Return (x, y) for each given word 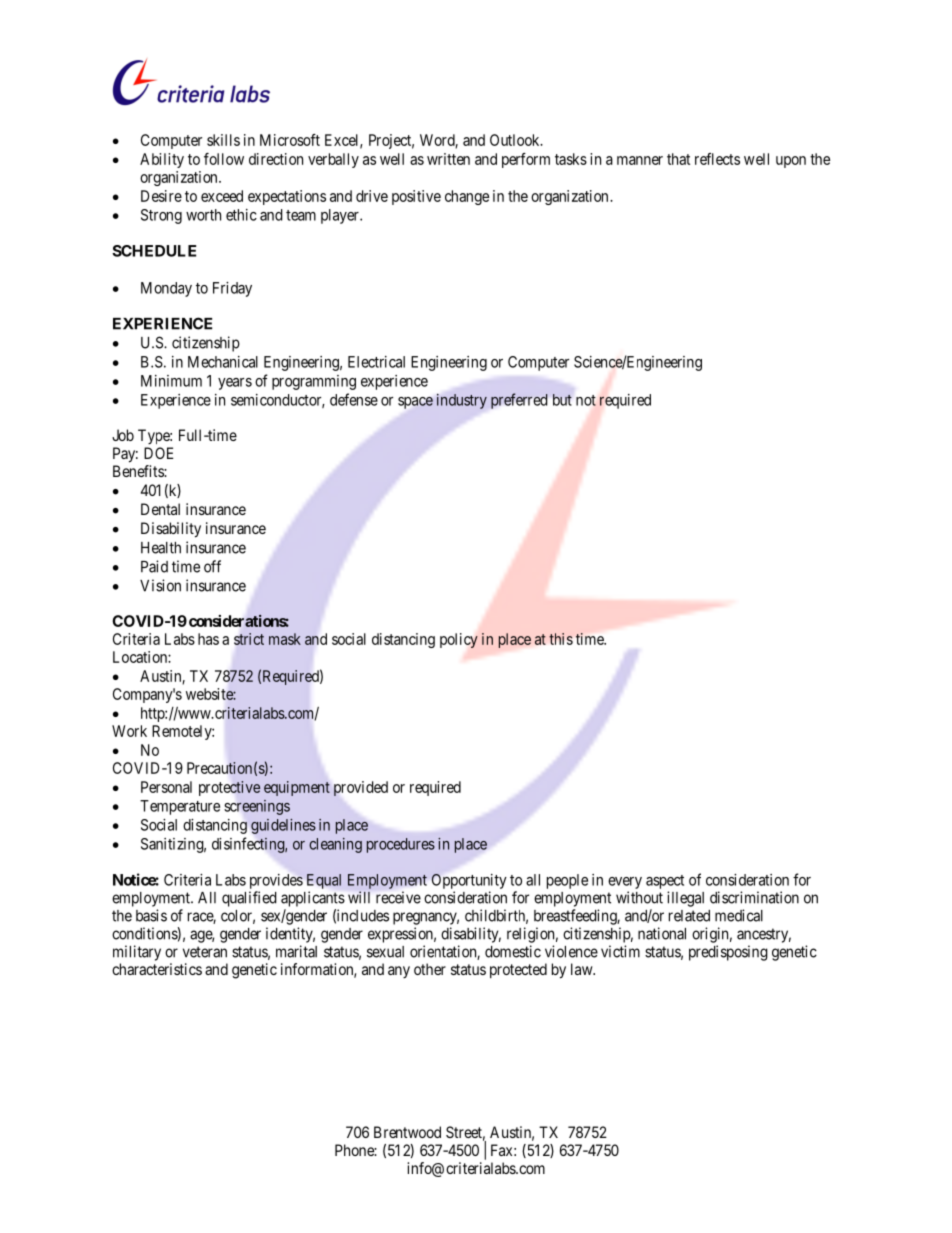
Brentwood (407, 1132)
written (448, 159)
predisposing (728, 953)
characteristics (157, 969)
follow (224, 159)
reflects (717, 159)
